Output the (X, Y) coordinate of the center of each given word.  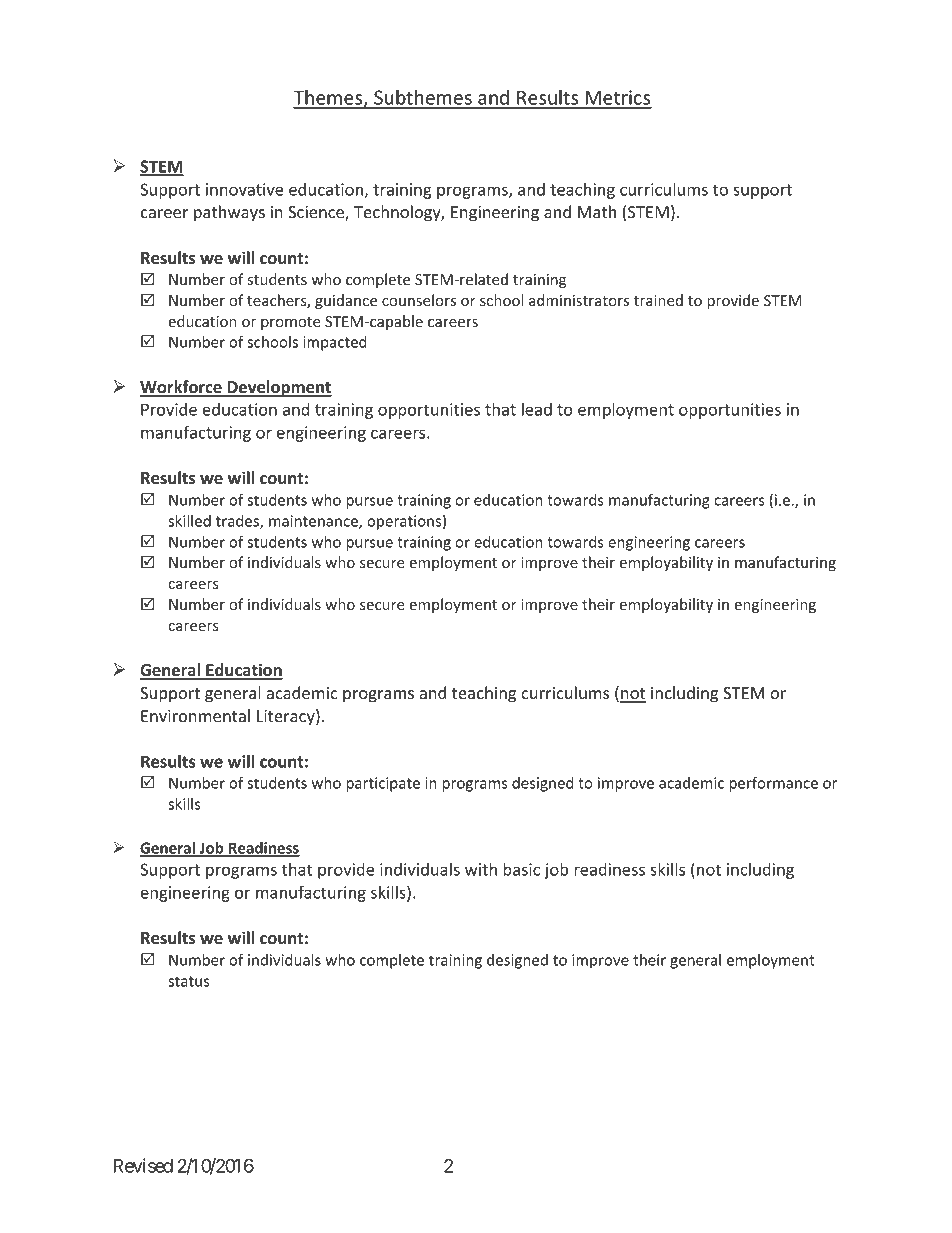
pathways (229, 213)
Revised (143, 1165)
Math (597, 211)
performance (773, 784)
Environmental (195, 715)
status (189, 981)
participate (383, 784)
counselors (419, 300)
